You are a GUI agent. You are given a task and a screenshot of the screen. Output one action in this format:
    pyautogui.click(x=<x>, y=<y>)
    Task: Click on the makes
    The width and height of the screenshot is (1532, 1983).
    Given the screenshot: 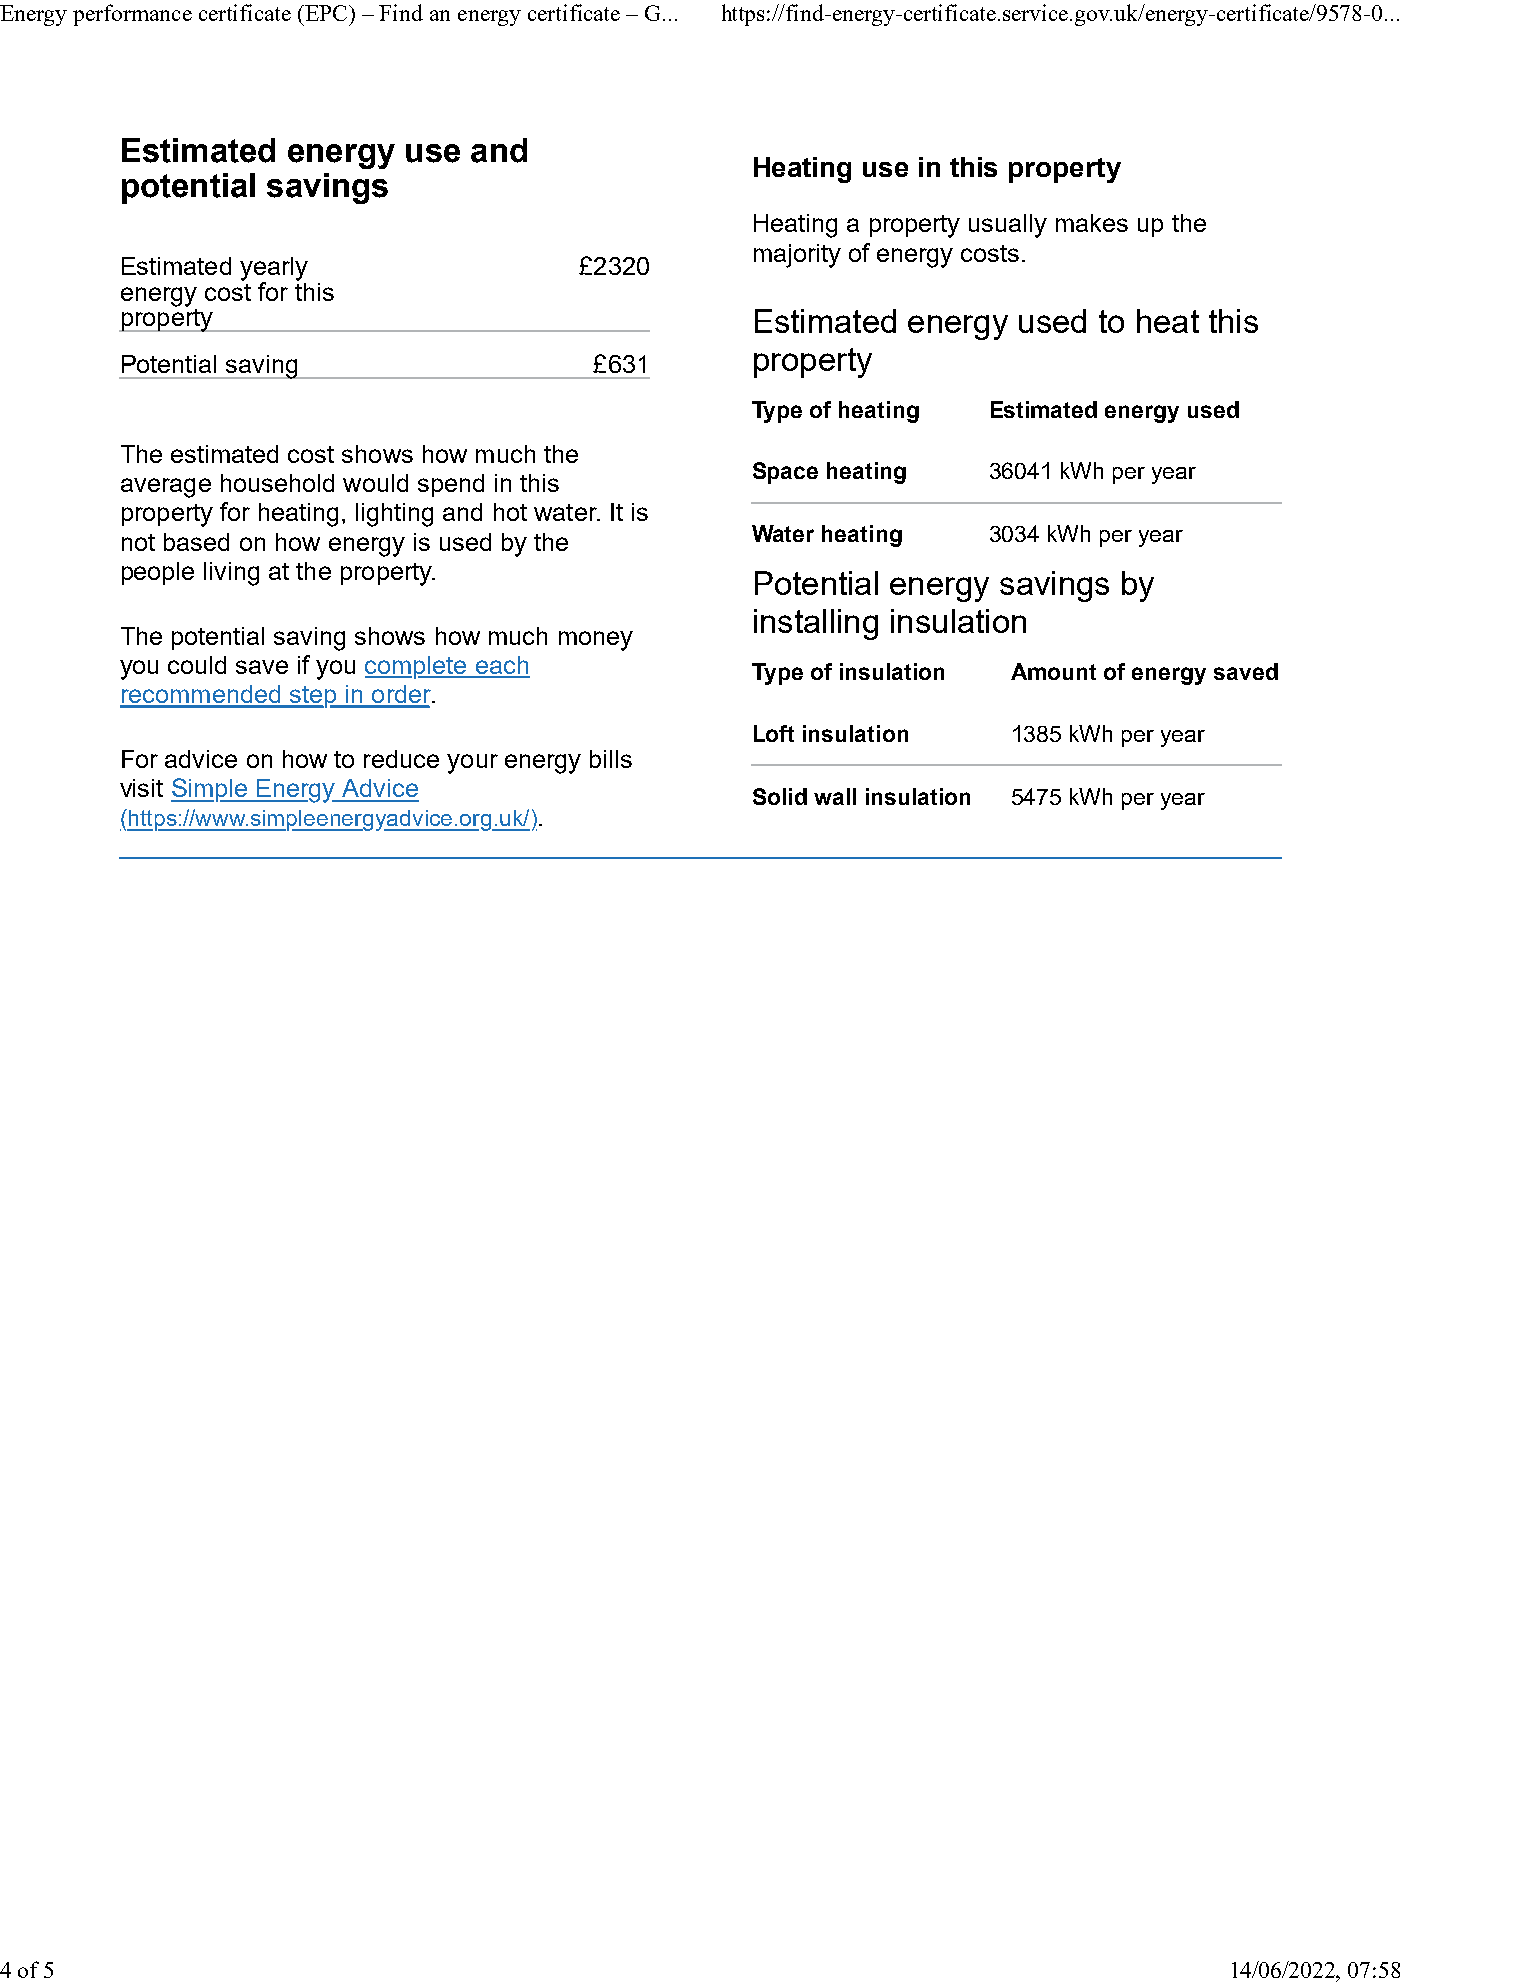 What is the action you would take?
    pyautogui.click(x=1092, y=223)
